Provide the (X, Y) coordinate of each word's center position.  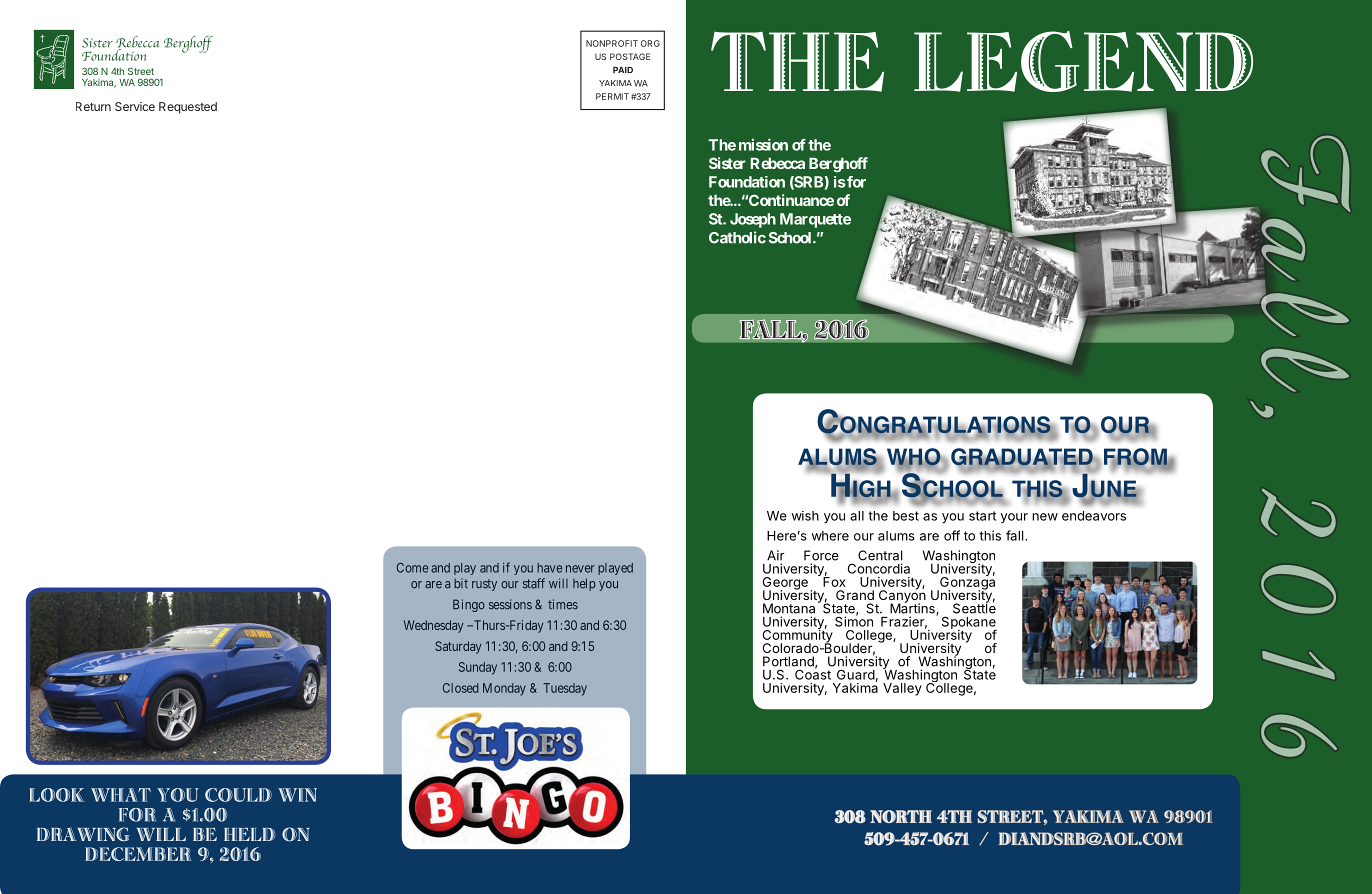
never (580, 569)
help (584, 584)
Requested (188, 108)
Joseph (753, 220)
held (250, 834)
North (901, 816)
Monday (504, 689)
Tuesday (565, 689)
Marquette (815, 220)
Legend (1083, 61)
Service (135, 106)
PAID (623, 70)
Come (412, 568)
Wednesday (433, 626)
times (563, 604)
